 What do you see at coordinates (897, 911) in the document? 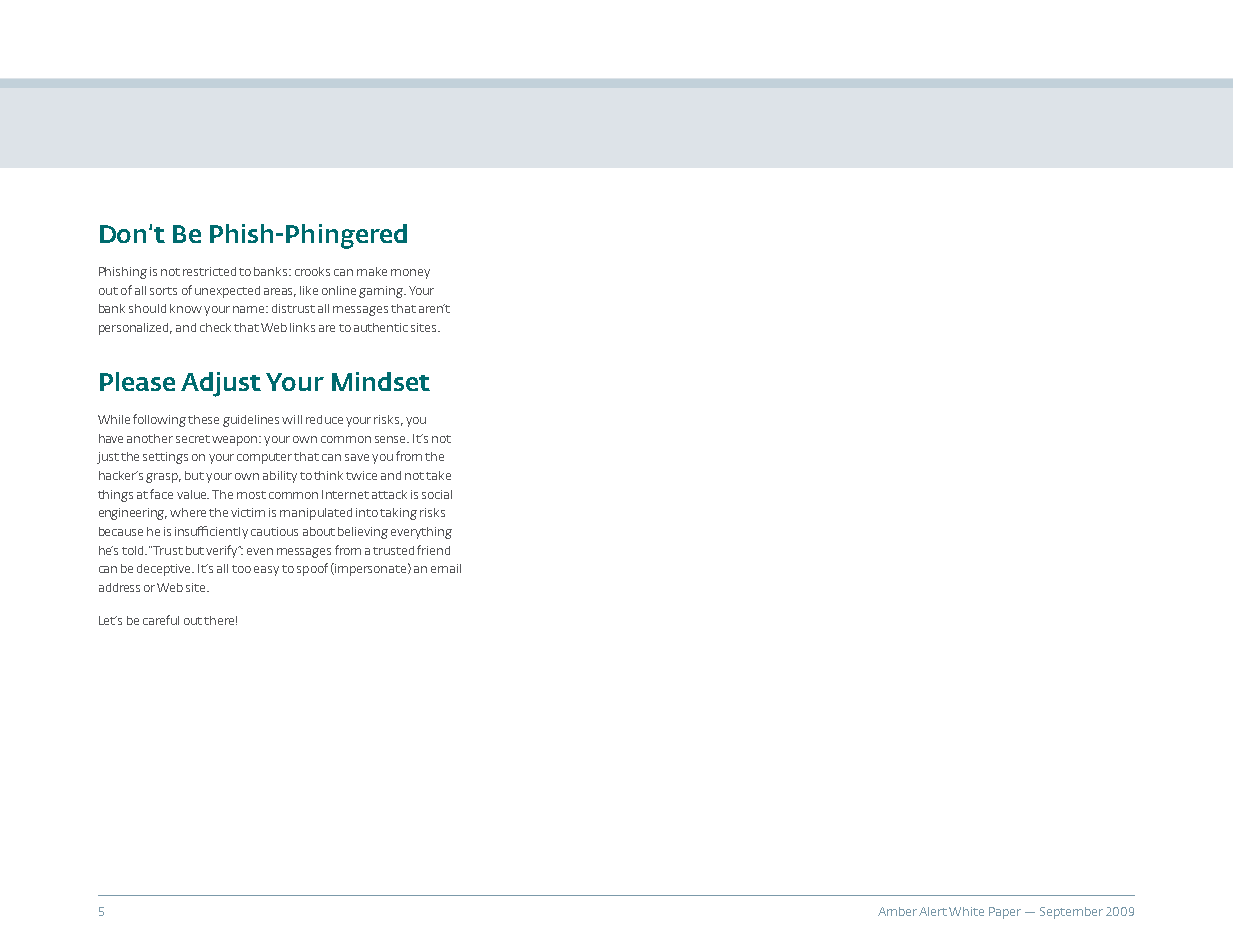
I see `Amber` at bounding box center [897, 911].
